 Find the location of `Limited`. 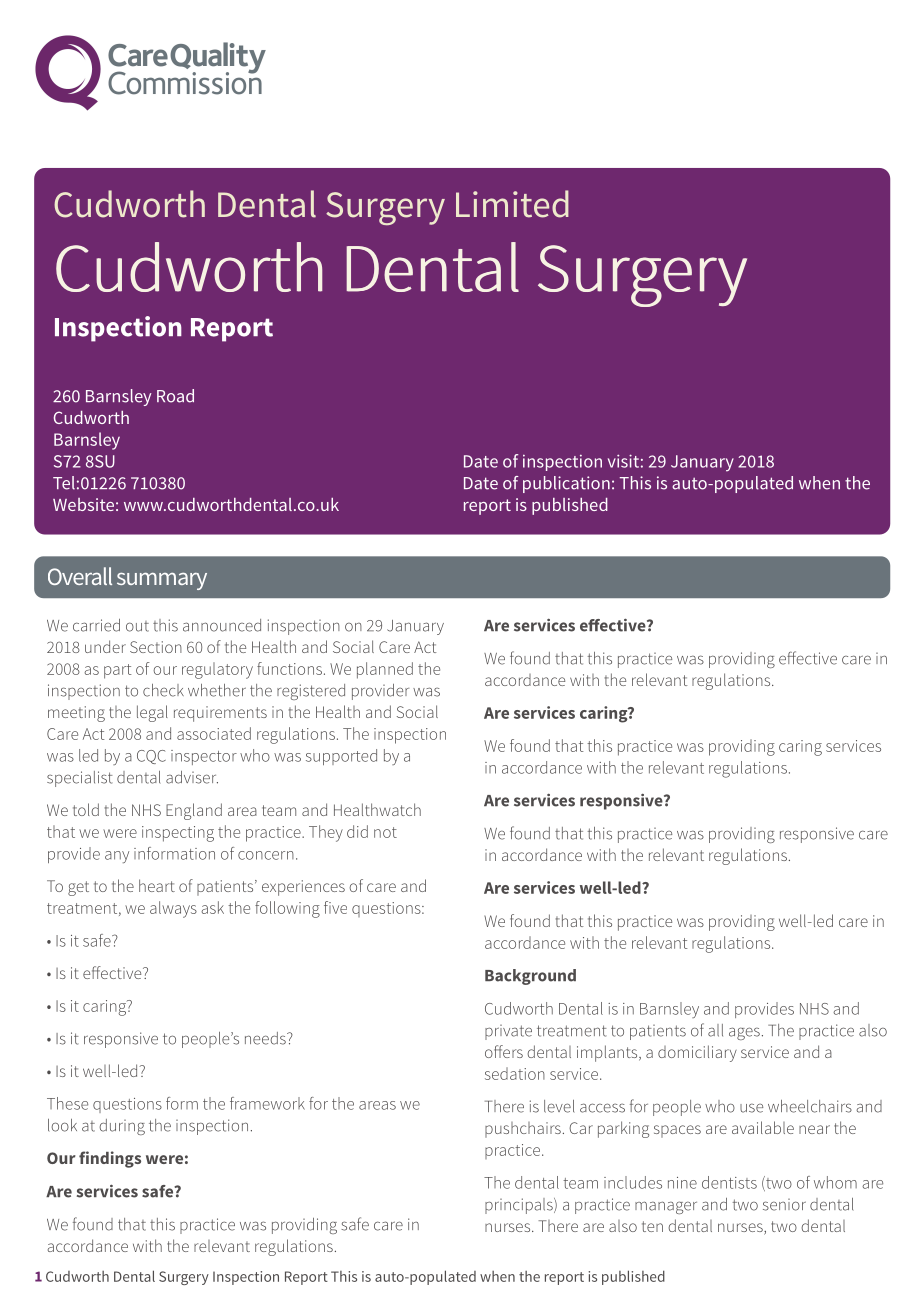

Limited is located at coordinates (512, 204).
